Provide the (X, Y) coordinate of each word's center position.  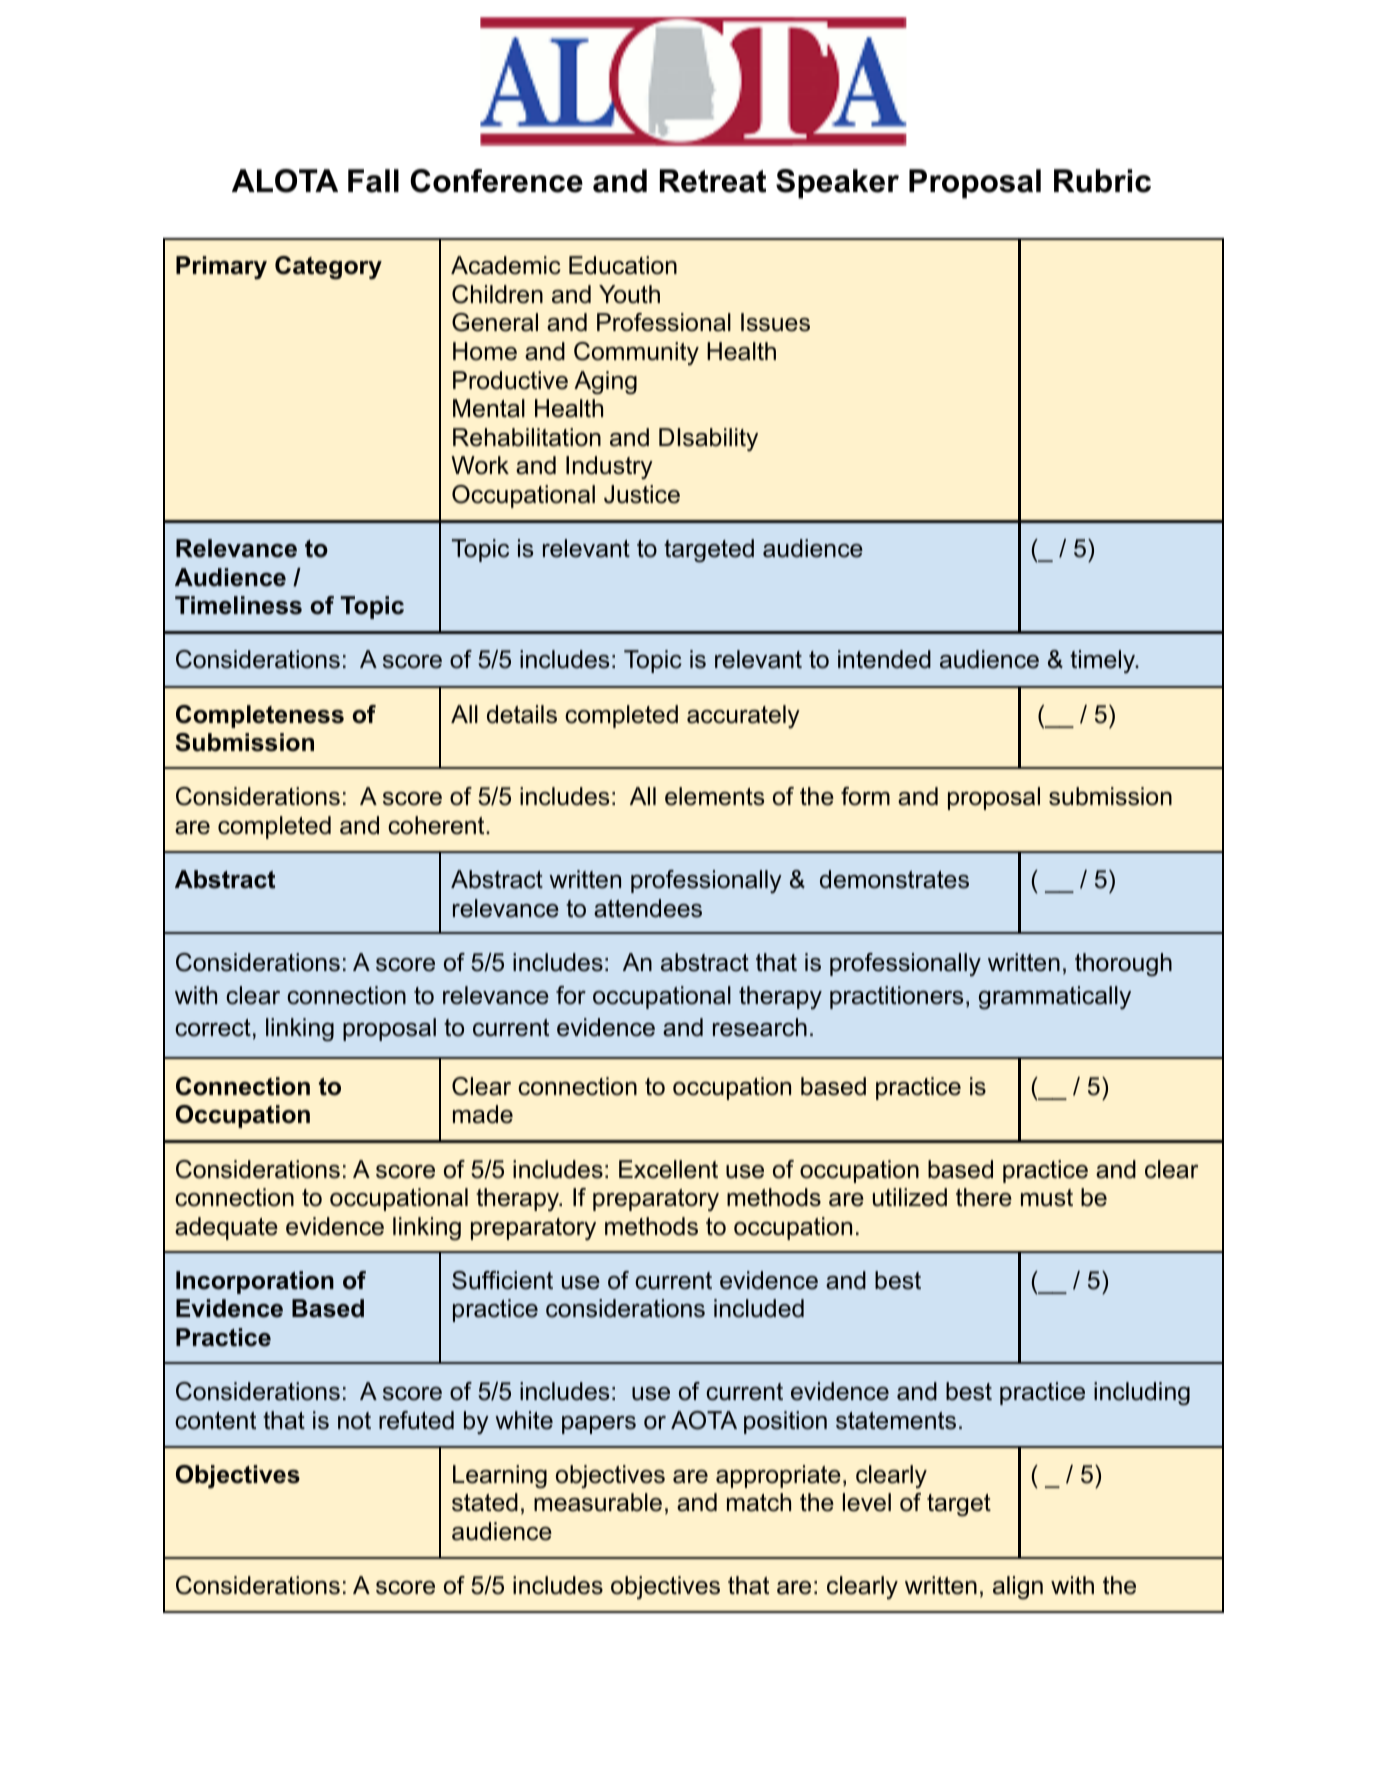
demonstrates (894, 879)
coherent (437, 825)
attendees (648, 908)
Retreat (713, 181)
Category (328, 268)
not (354, 1421)
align (1018, 1587)
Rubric (1102, 181)
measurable (598, 1502)
